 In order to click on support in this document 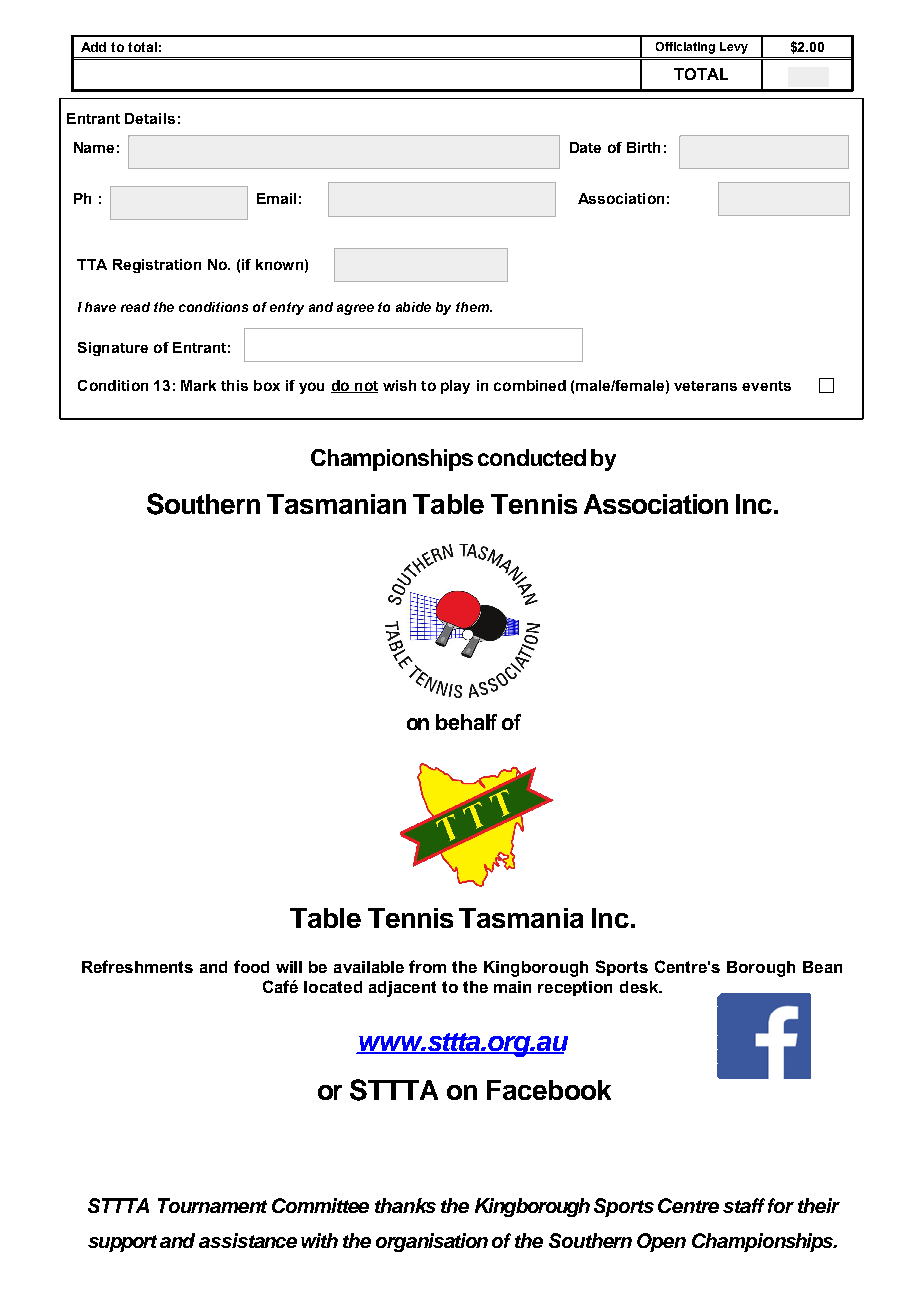, I will do `click(122, 1243)`.
